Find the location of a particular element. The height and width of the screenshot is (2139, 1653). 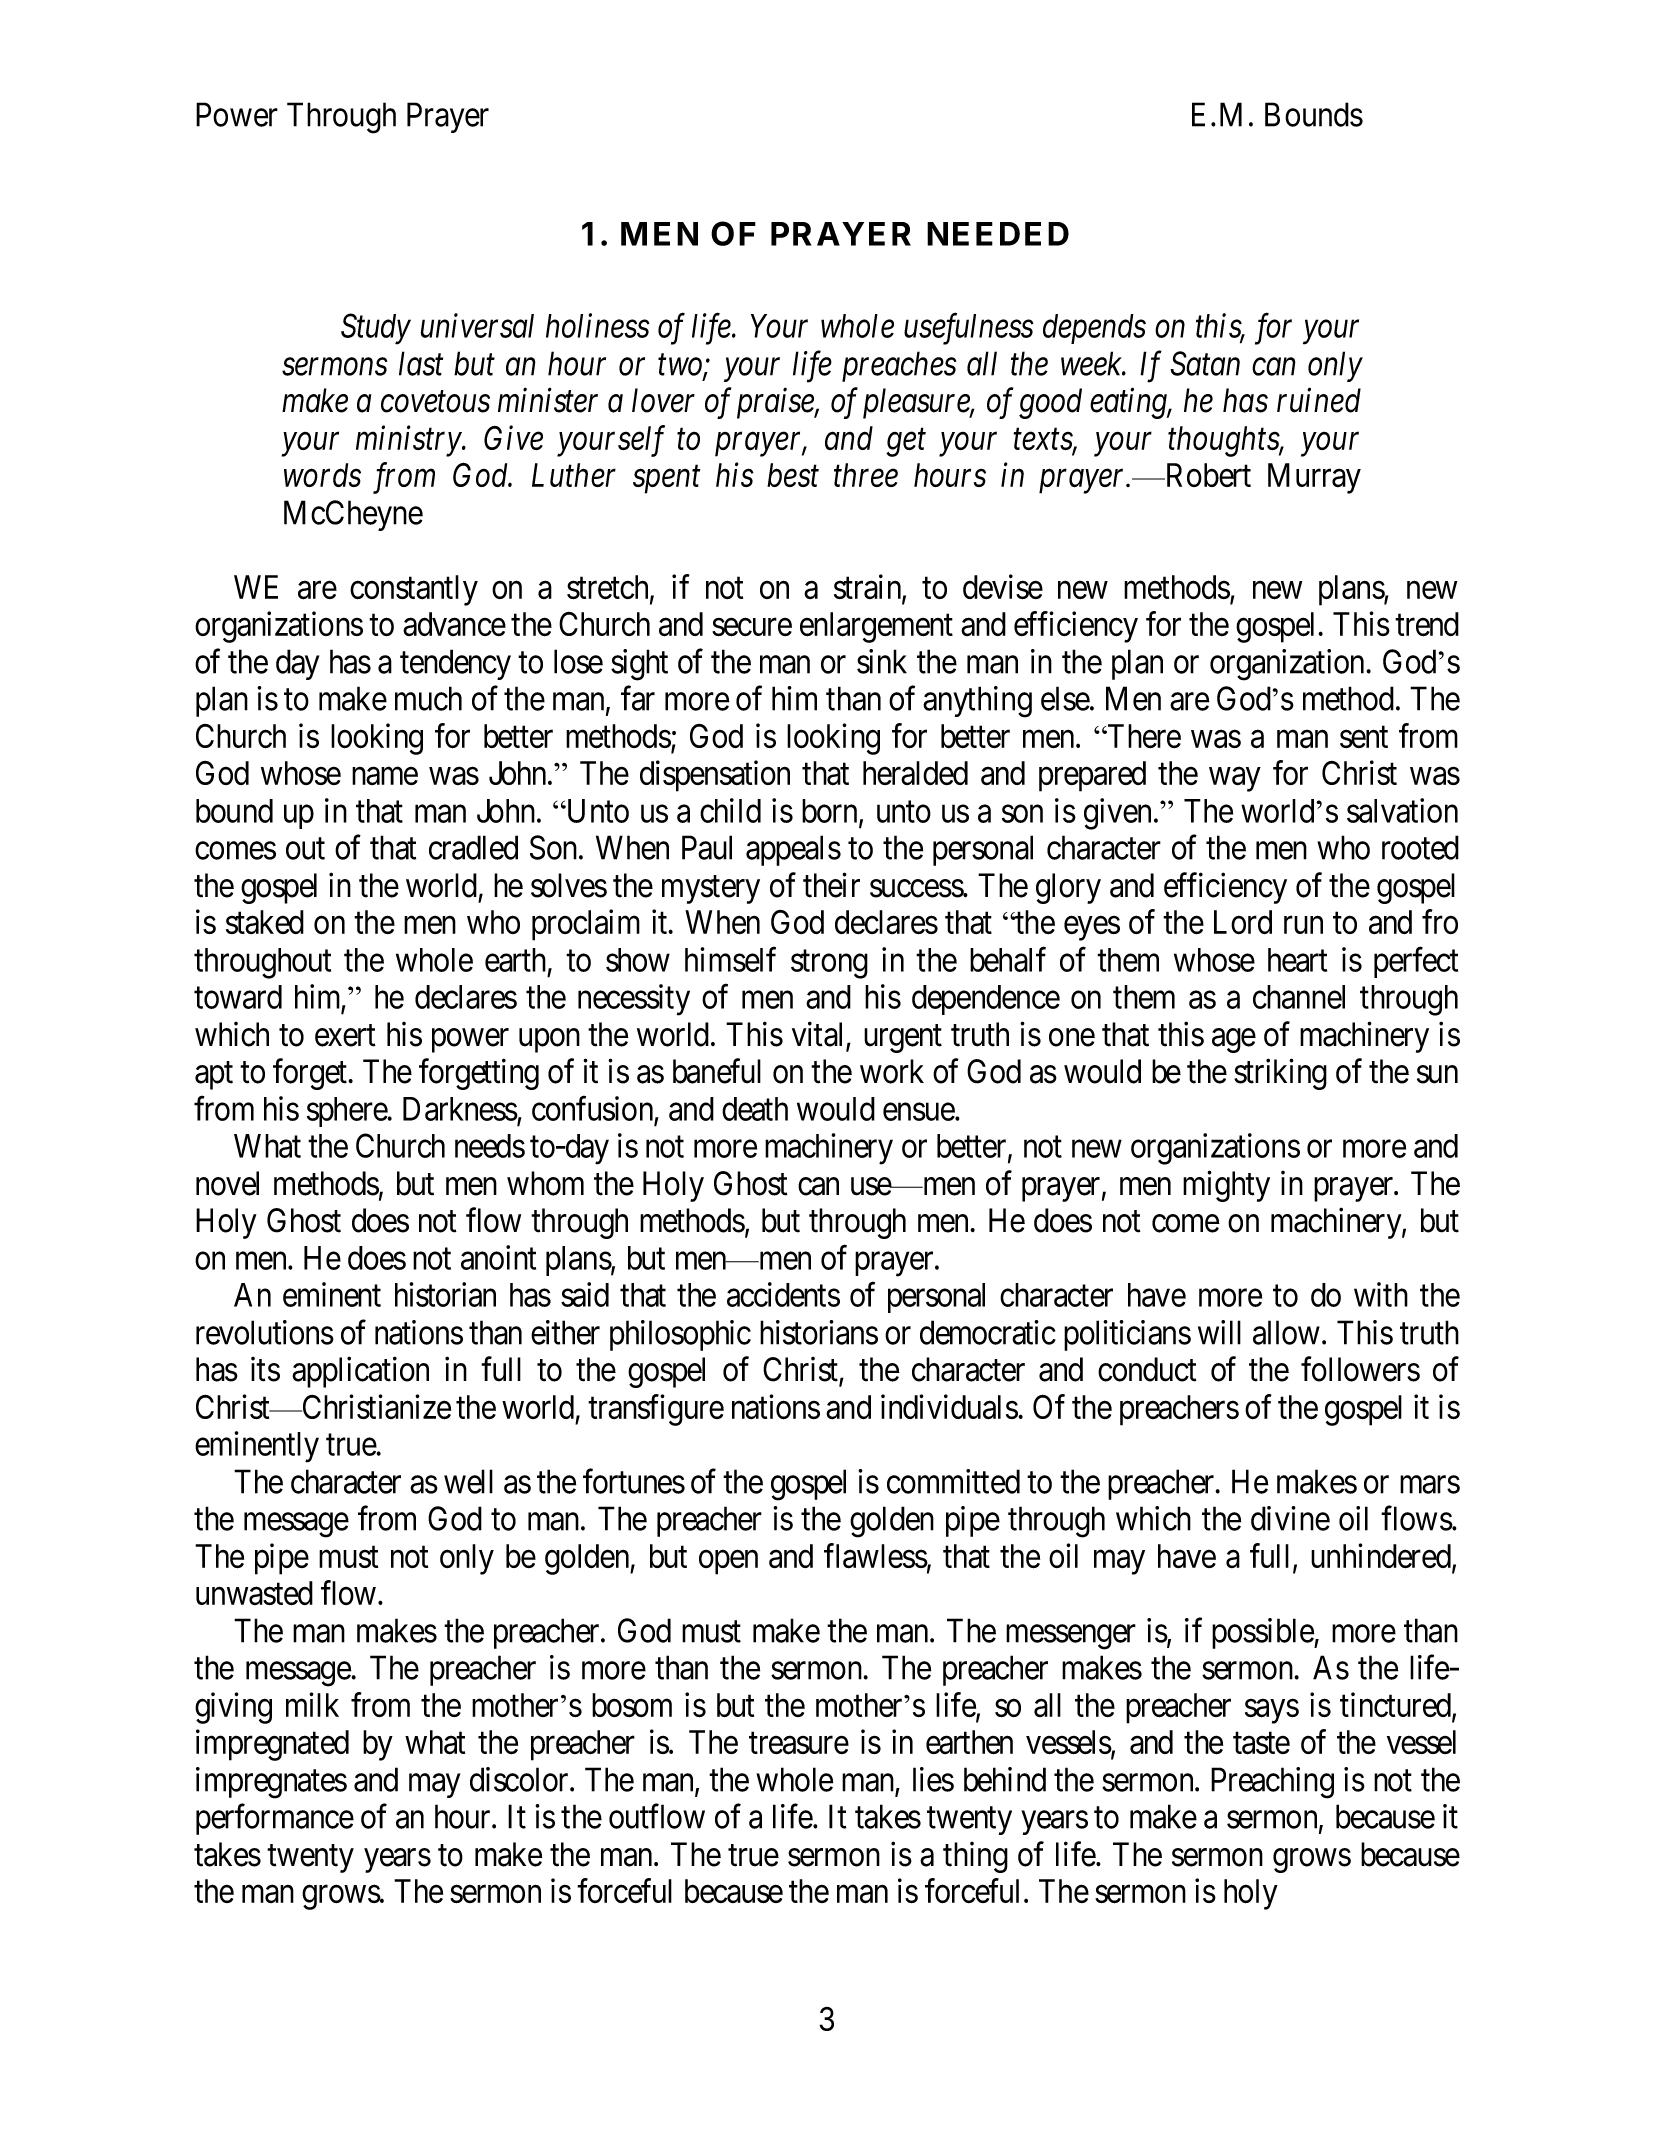

tendency is located at coordinates (455, 664).
